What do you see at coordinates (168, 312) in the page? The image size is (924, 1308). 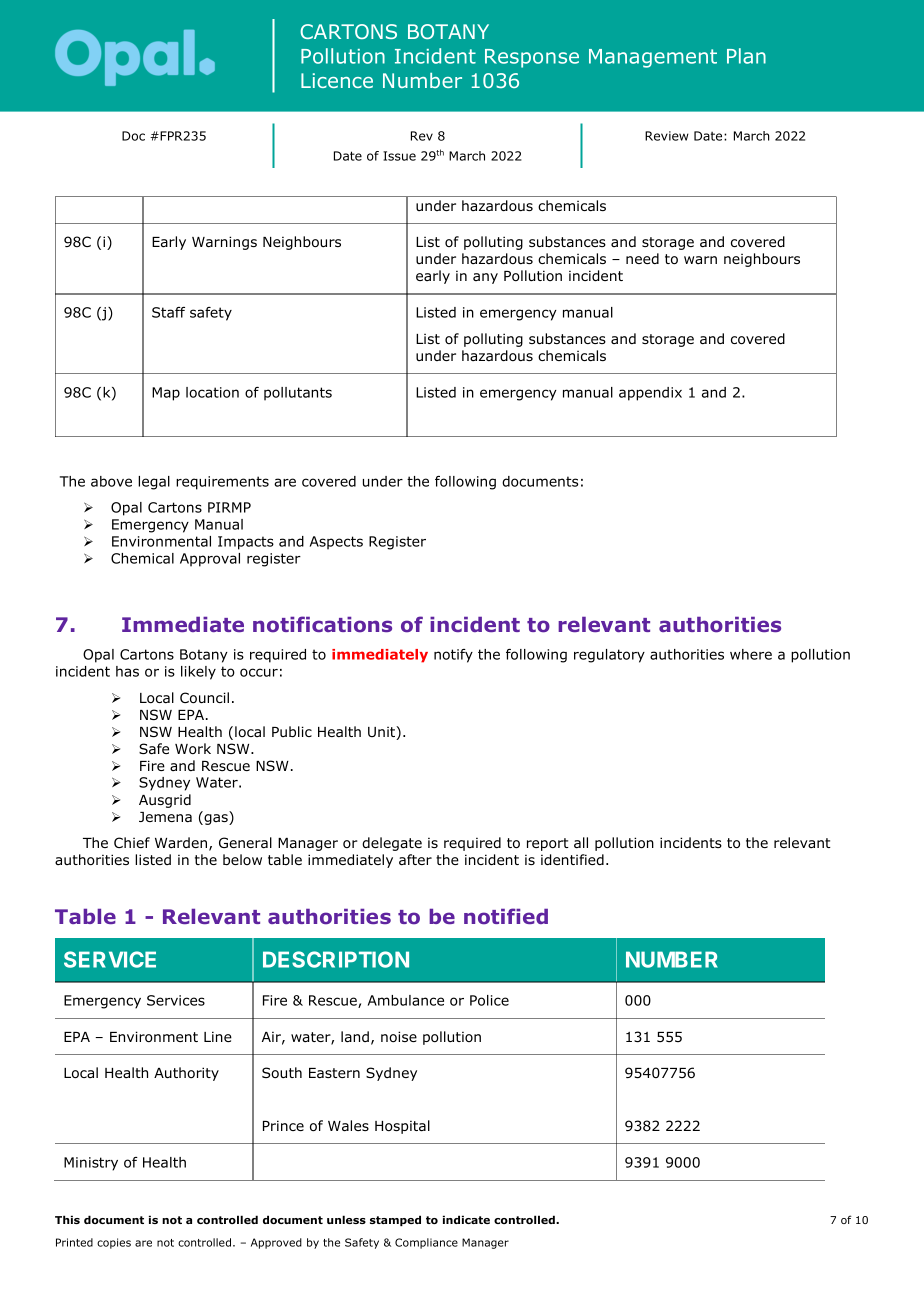 I see `Staff` at bounding box center [168, 312].
